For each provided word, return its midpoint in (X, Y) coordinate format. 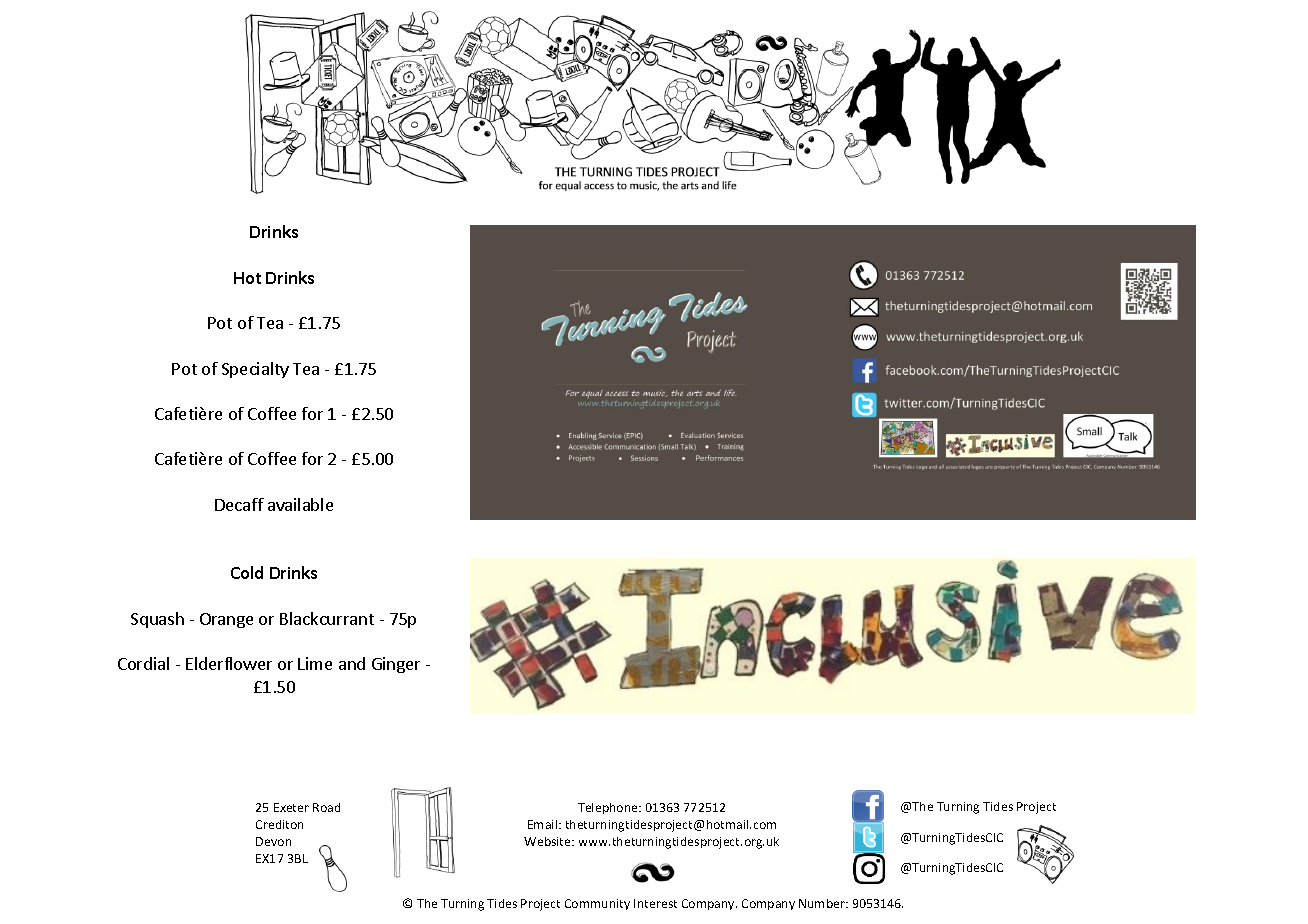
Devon (273, 841)
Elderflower (229, 663)
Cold (247, 572)
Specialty (255, 370)
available (300, 504)
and (352, 663)
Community (597, 904)
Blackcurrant (327, 618)
